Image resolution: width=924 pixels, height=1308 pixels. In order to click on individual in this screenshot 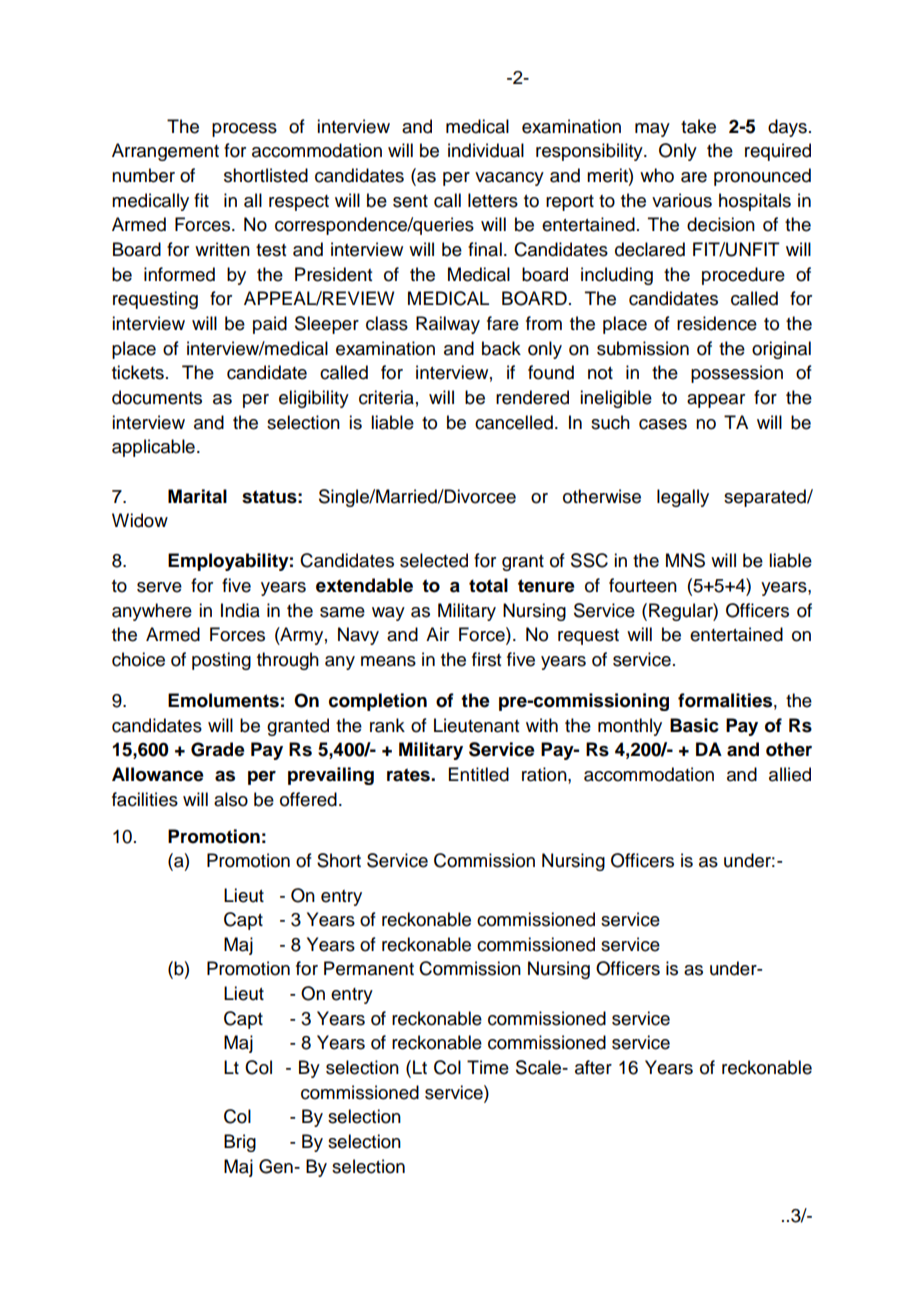, I will do `click(486, 150)`.
